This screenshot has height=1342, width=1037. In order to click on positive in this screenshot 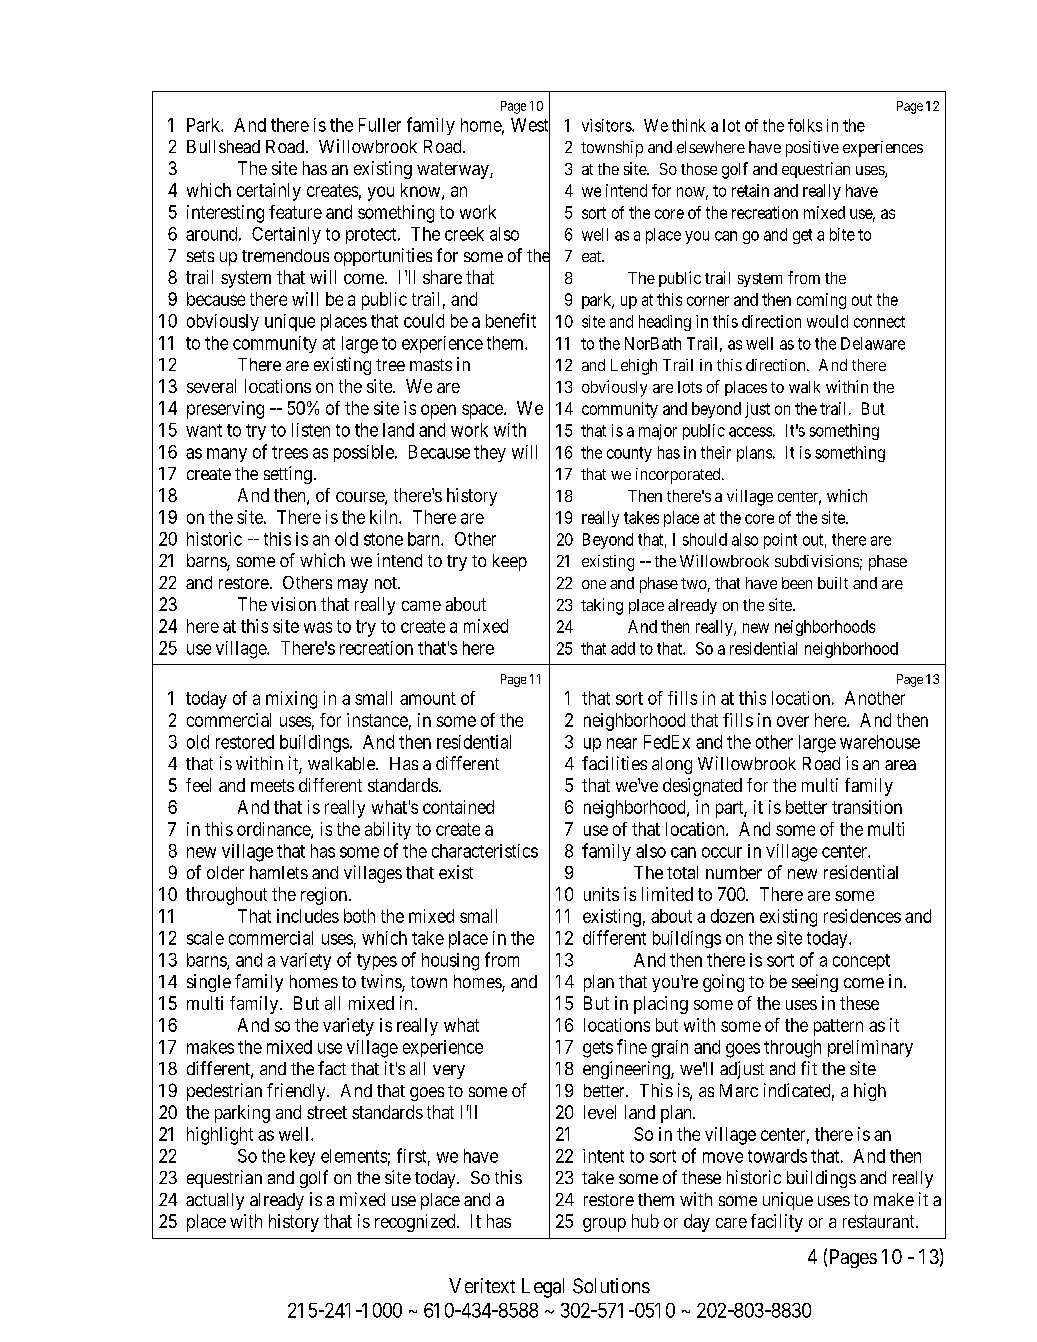, I will do `click(812, 149)`.
